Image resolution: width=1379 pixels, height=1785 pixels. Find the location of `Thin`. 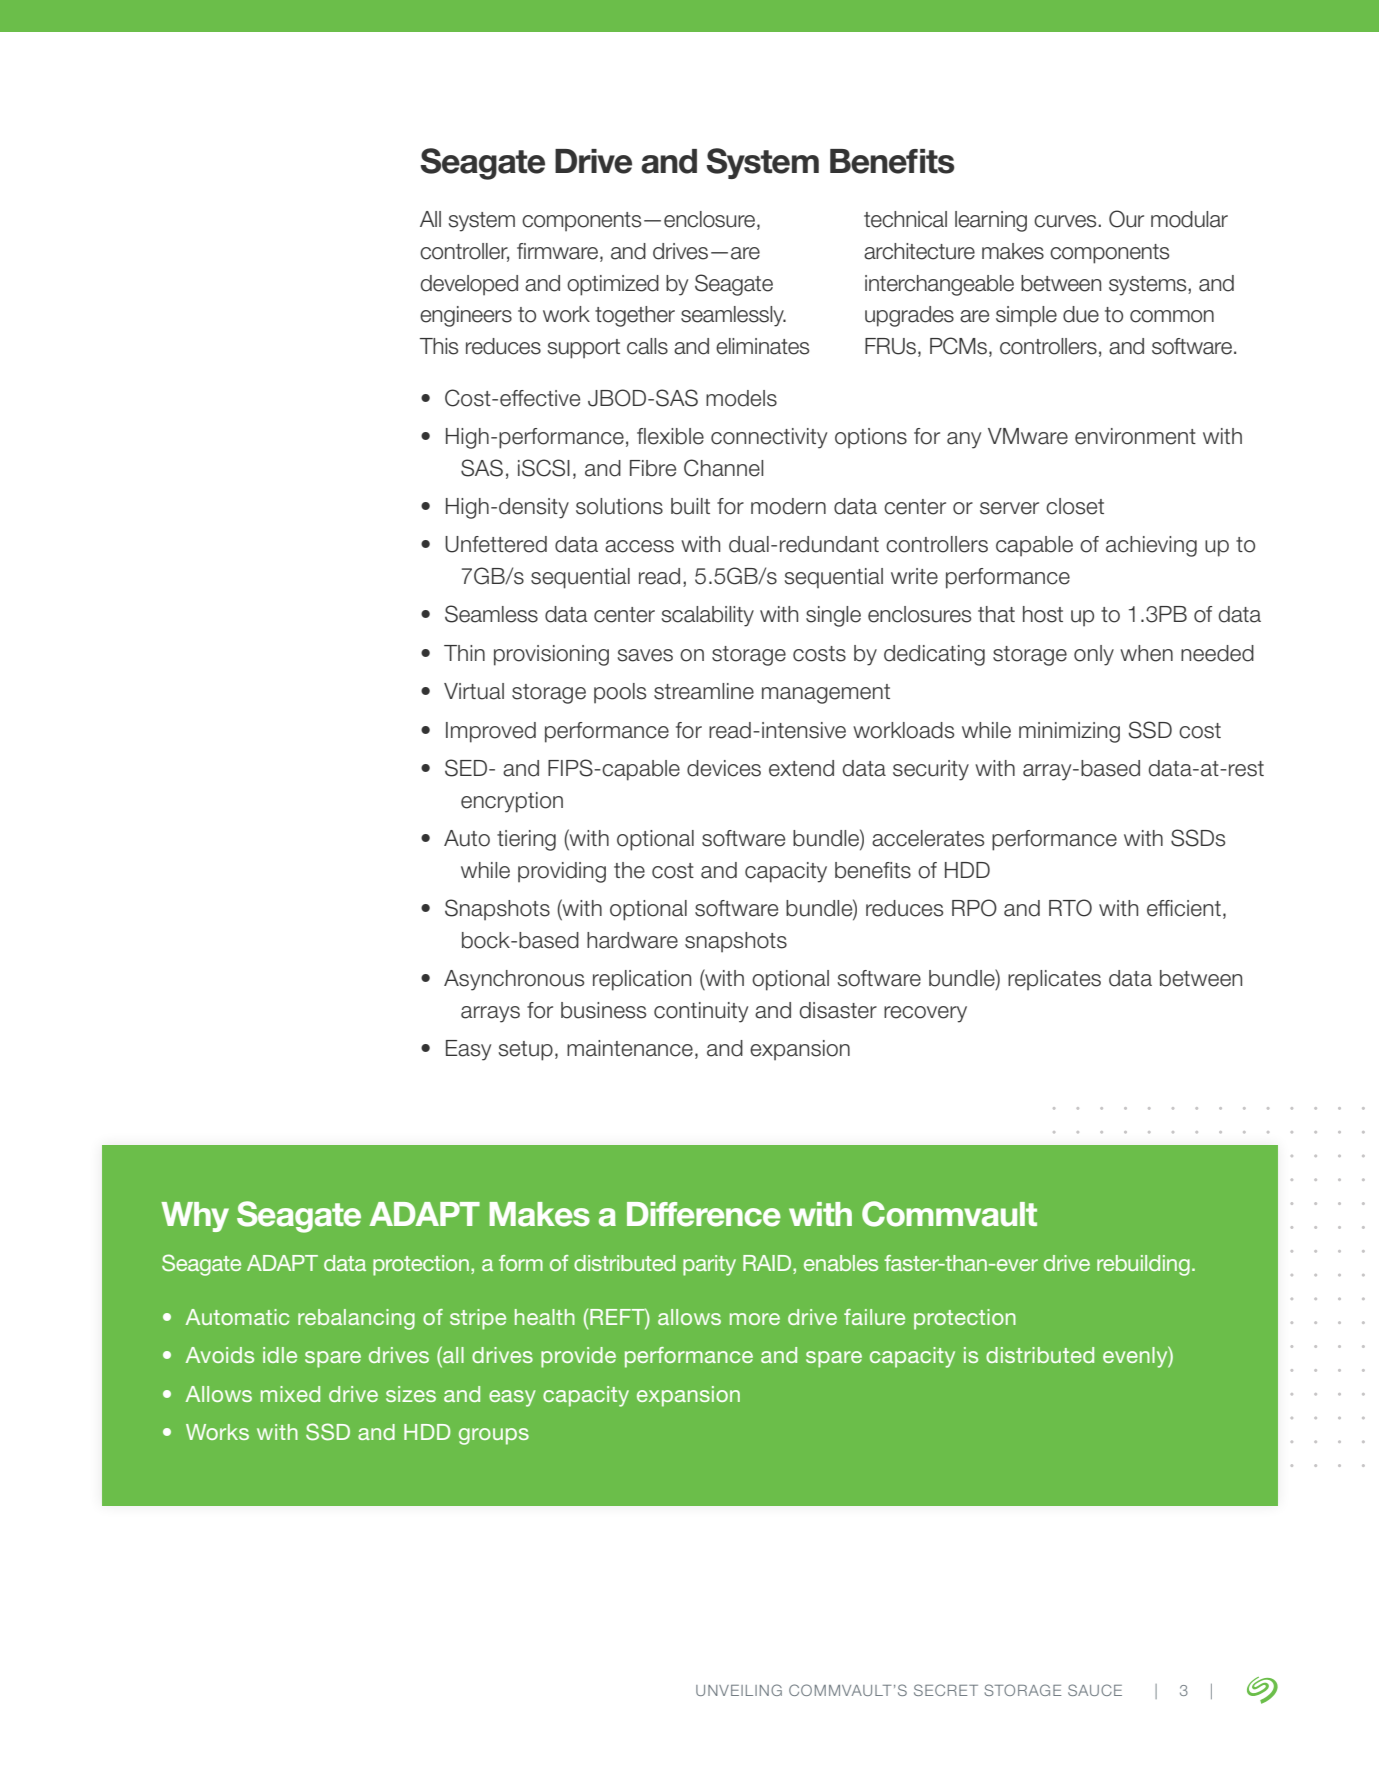

Thin is located at coordinates (464, 653).
